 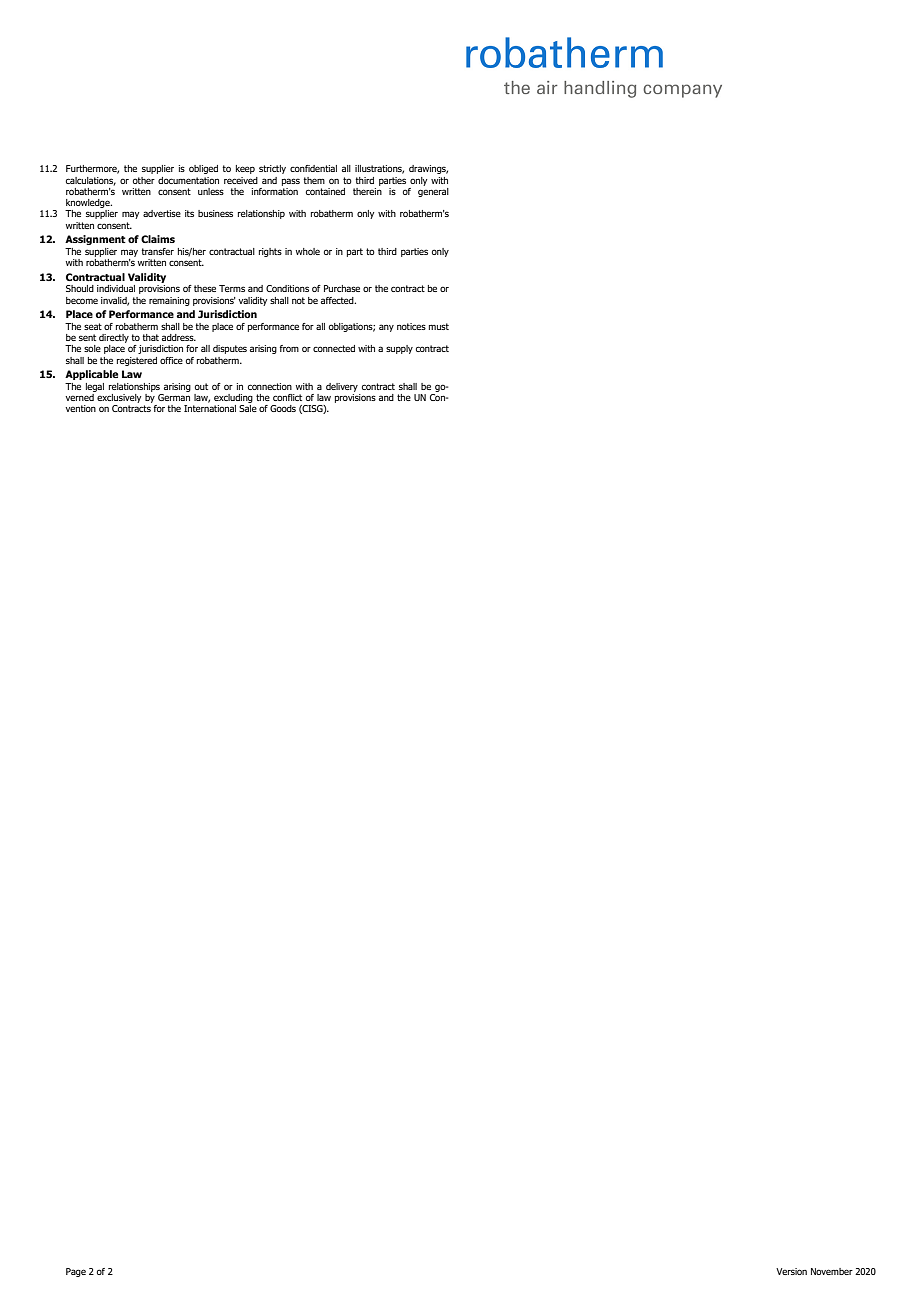 What do you see at coordinates (283, 408) in the document?
I see `Goods` at bounding box center [283, 408].
